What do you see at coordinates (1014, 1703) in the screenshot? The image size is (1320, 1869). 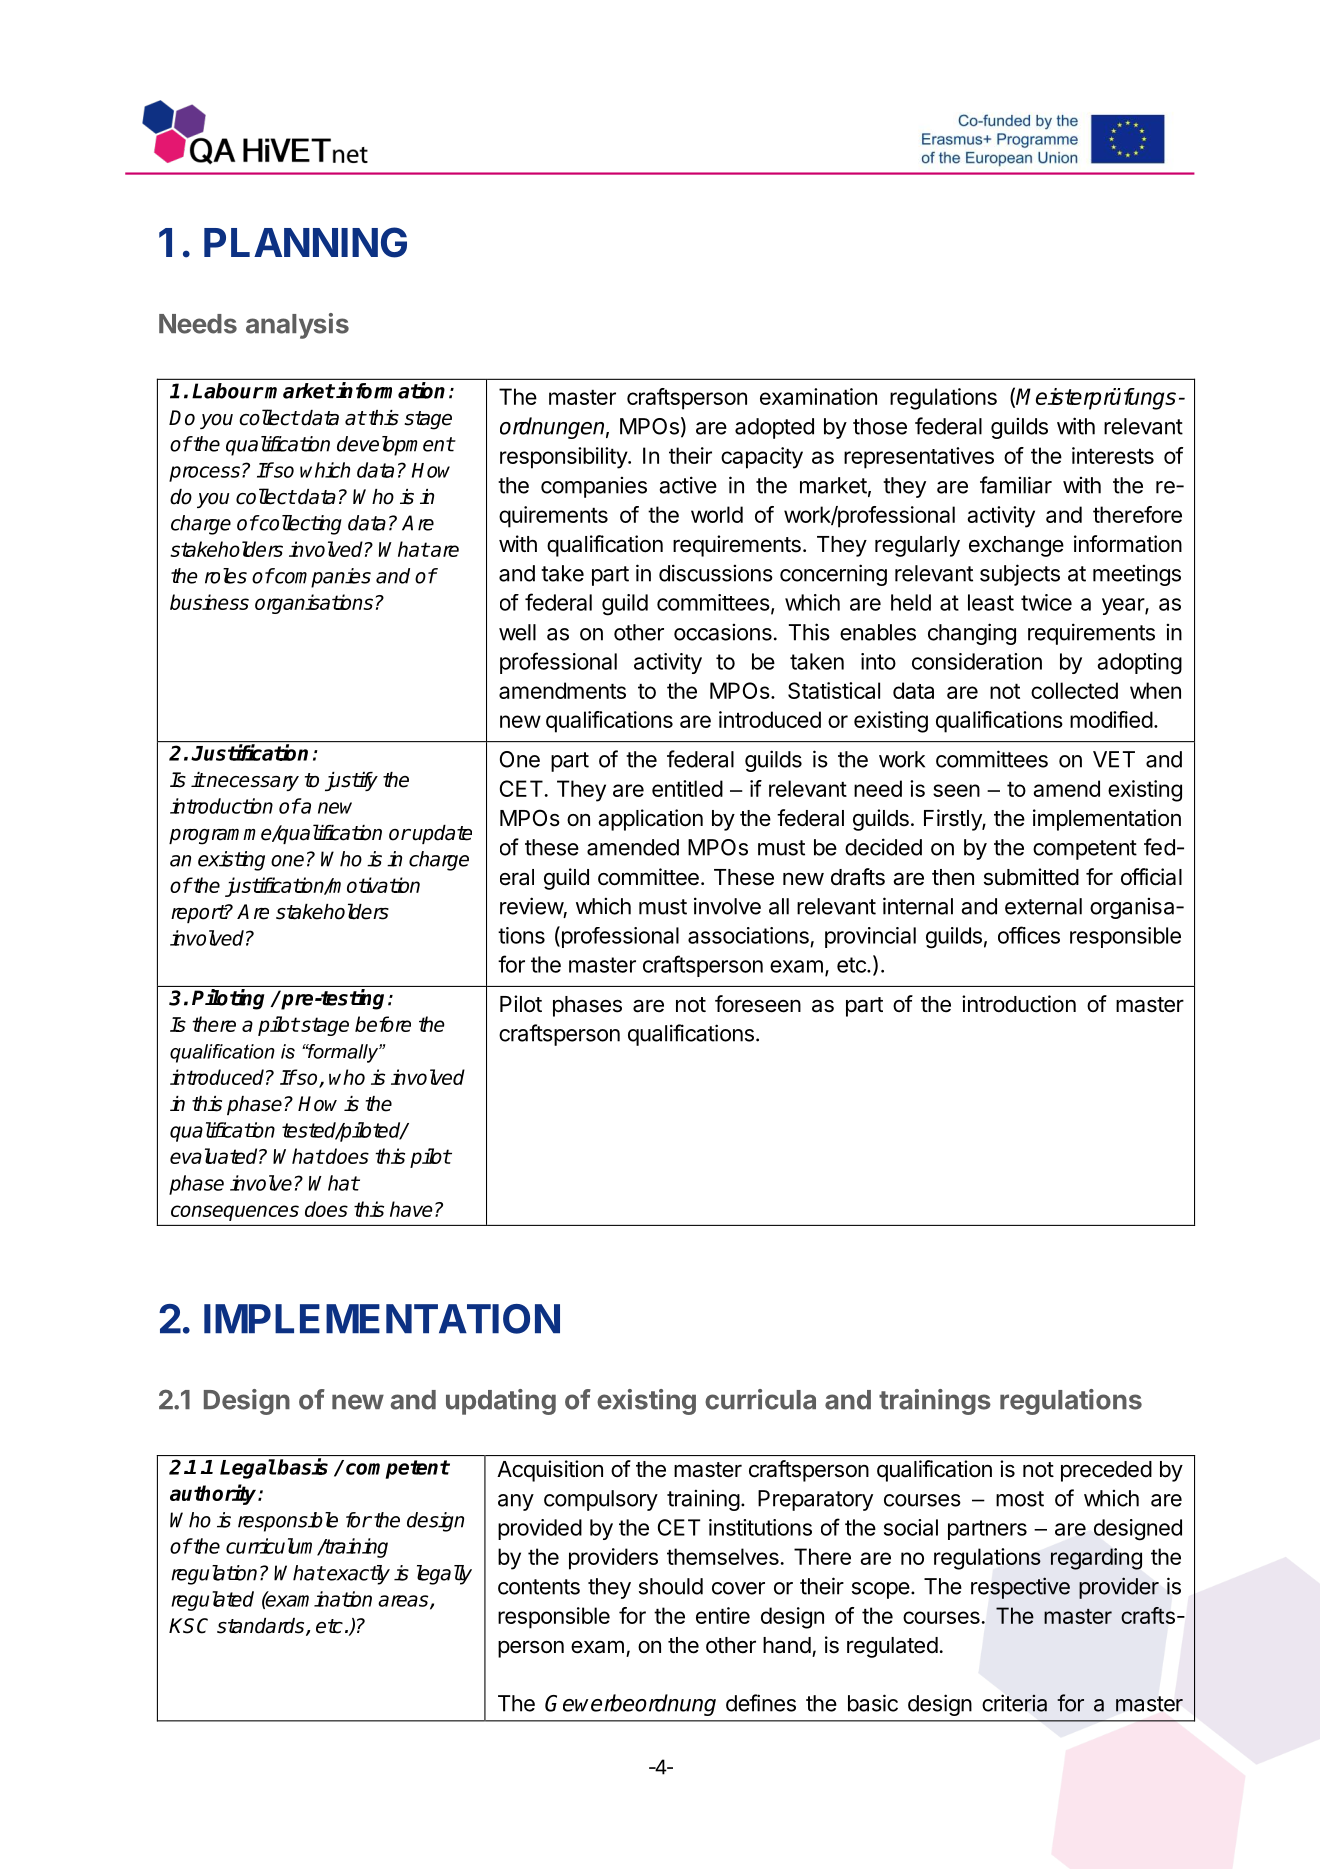 I see `criteria` at bounding box center [1014, 1703].
